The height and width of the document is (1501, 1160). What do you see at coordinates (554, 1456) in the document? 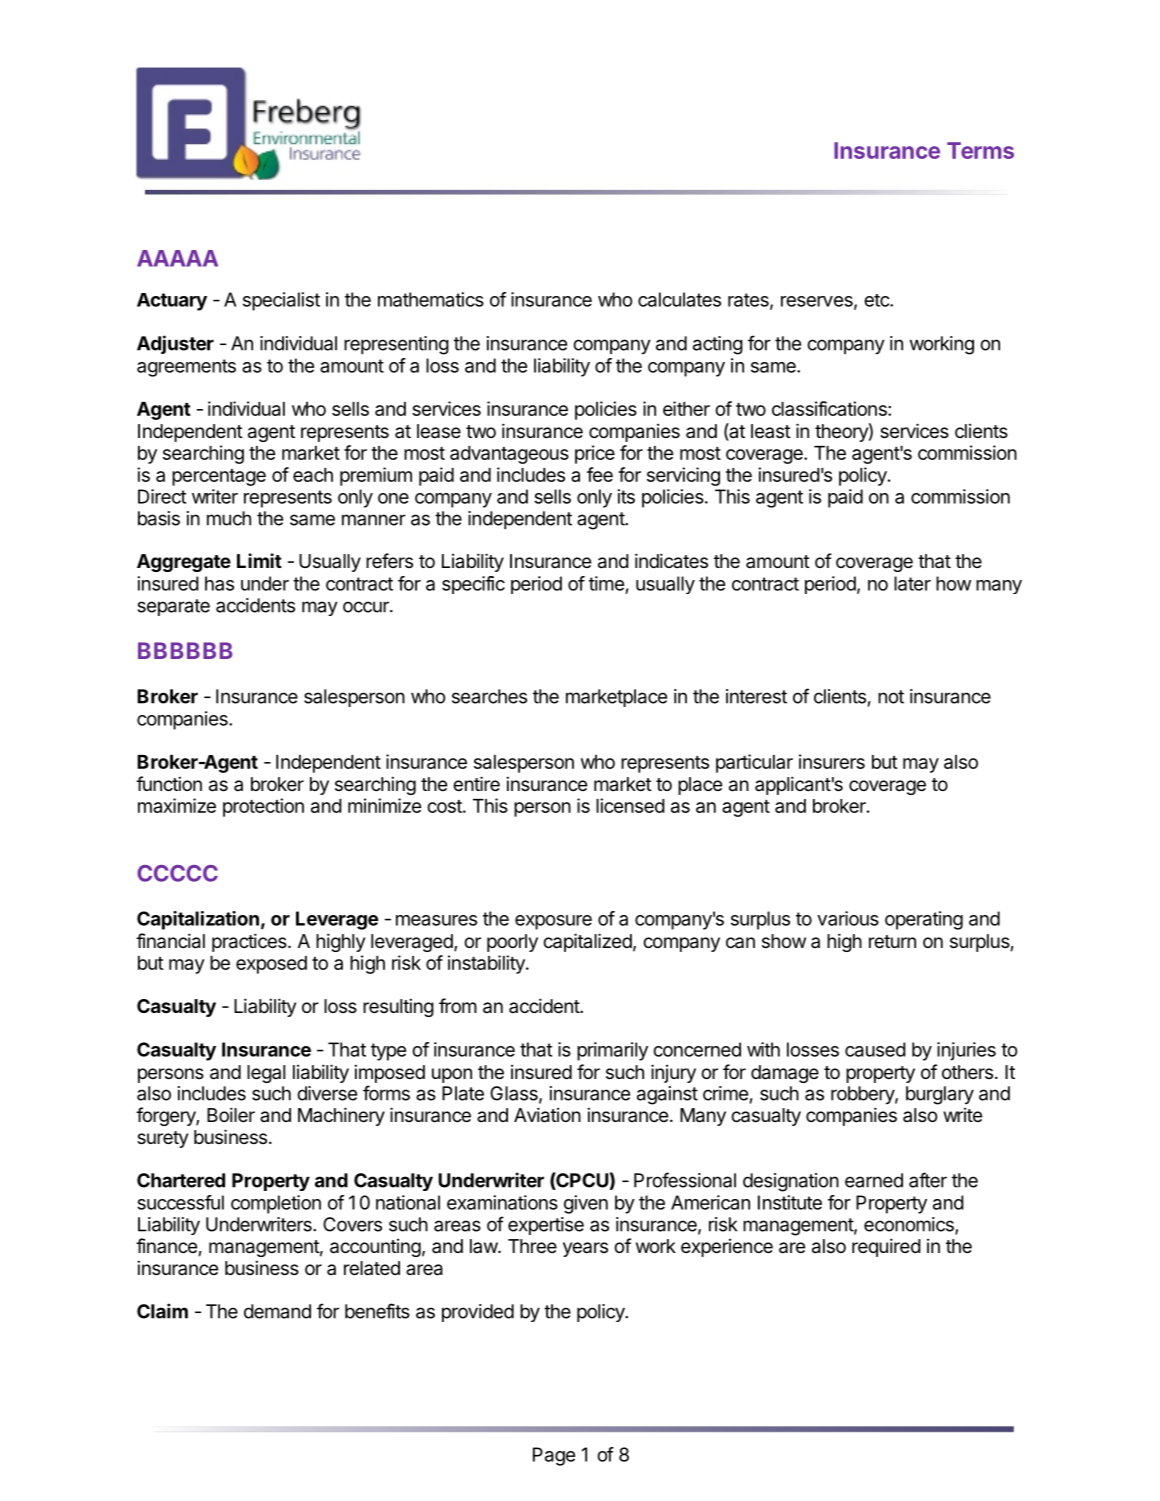
I see `Page` at bounding box center [554, 1456].
